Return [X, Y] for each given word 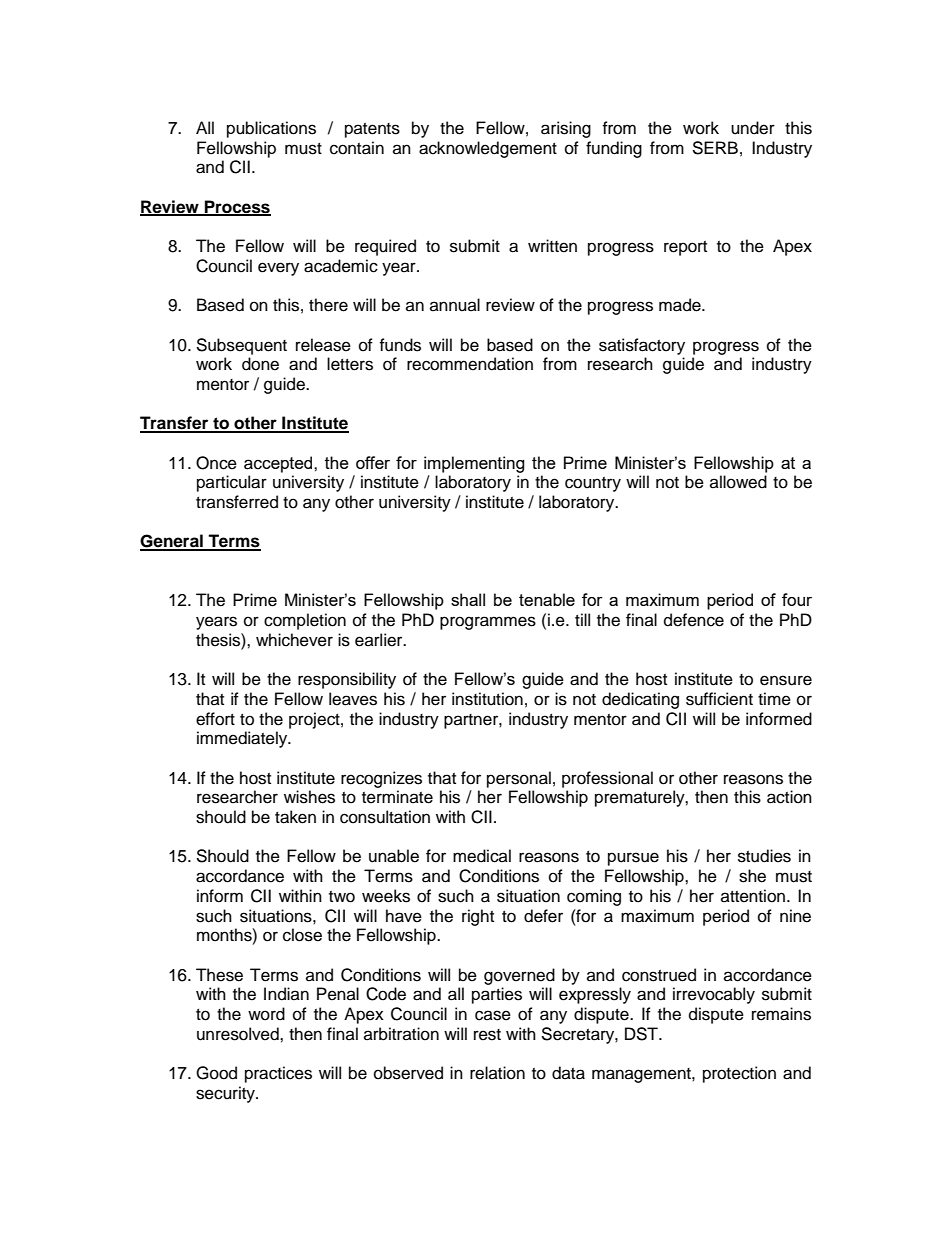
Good [216, 1073]
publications [271, 129]
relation [497, 1073]
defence [694, 620]
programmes [488, 623]
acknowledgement [488, 149]
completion [305, 621]
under [753, 128]
